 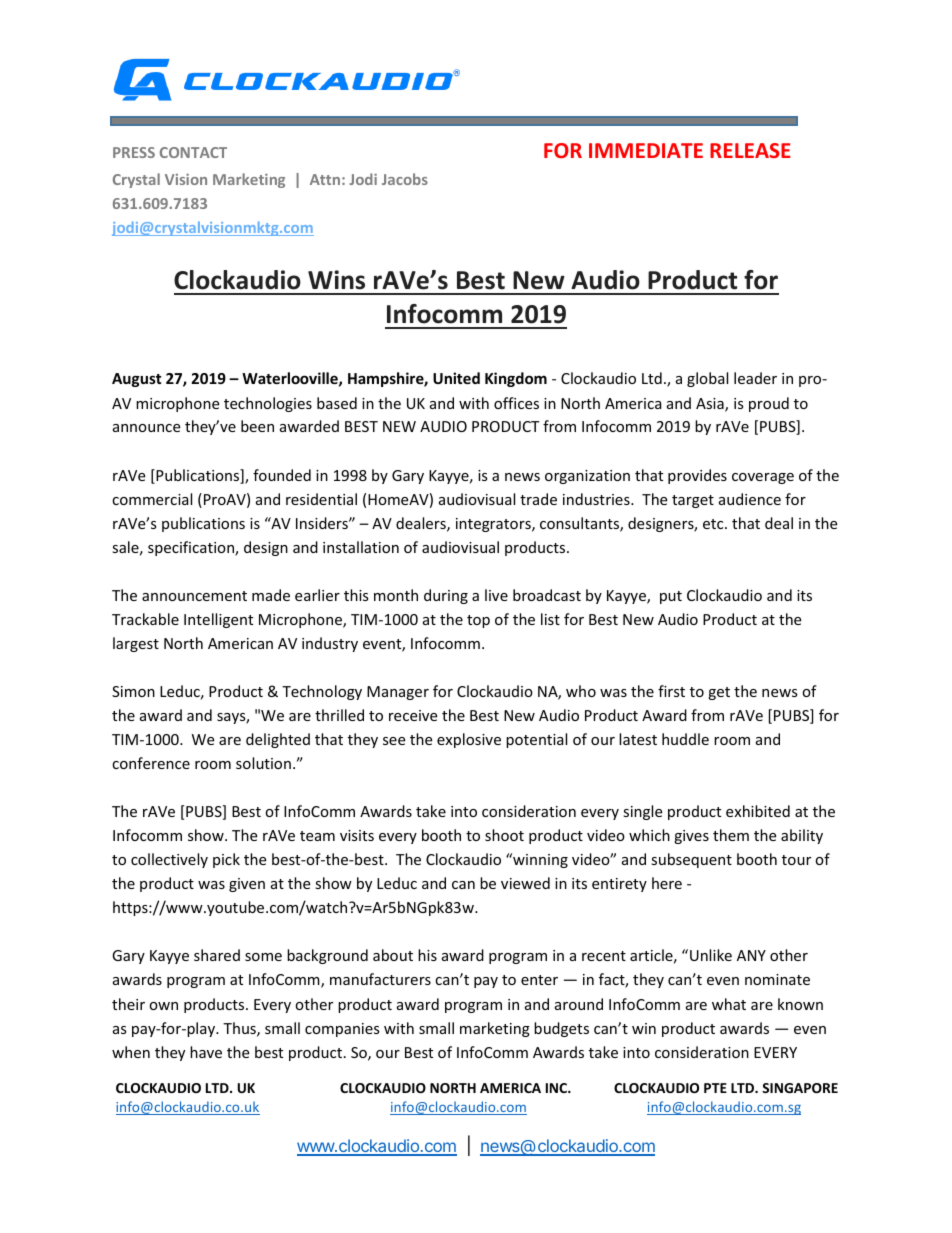 What do you see at coordinates (750, 150) in the page?
I see `RELEASE` at bounding box center [750, 150].
